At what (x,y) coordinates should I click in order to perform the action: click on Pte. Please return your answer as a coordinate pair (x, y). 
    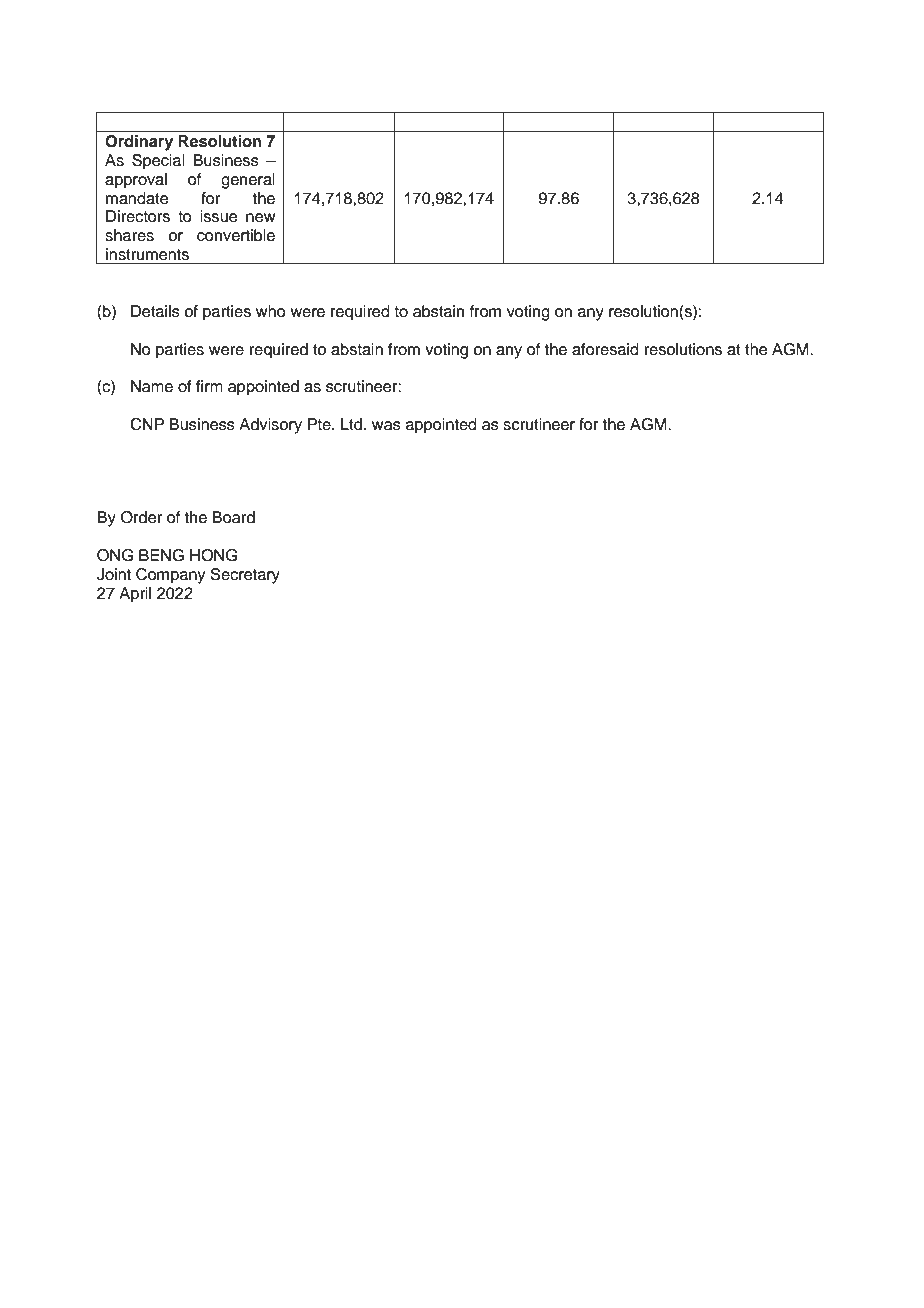
    Looking at the image, I should click on (320, 424).
